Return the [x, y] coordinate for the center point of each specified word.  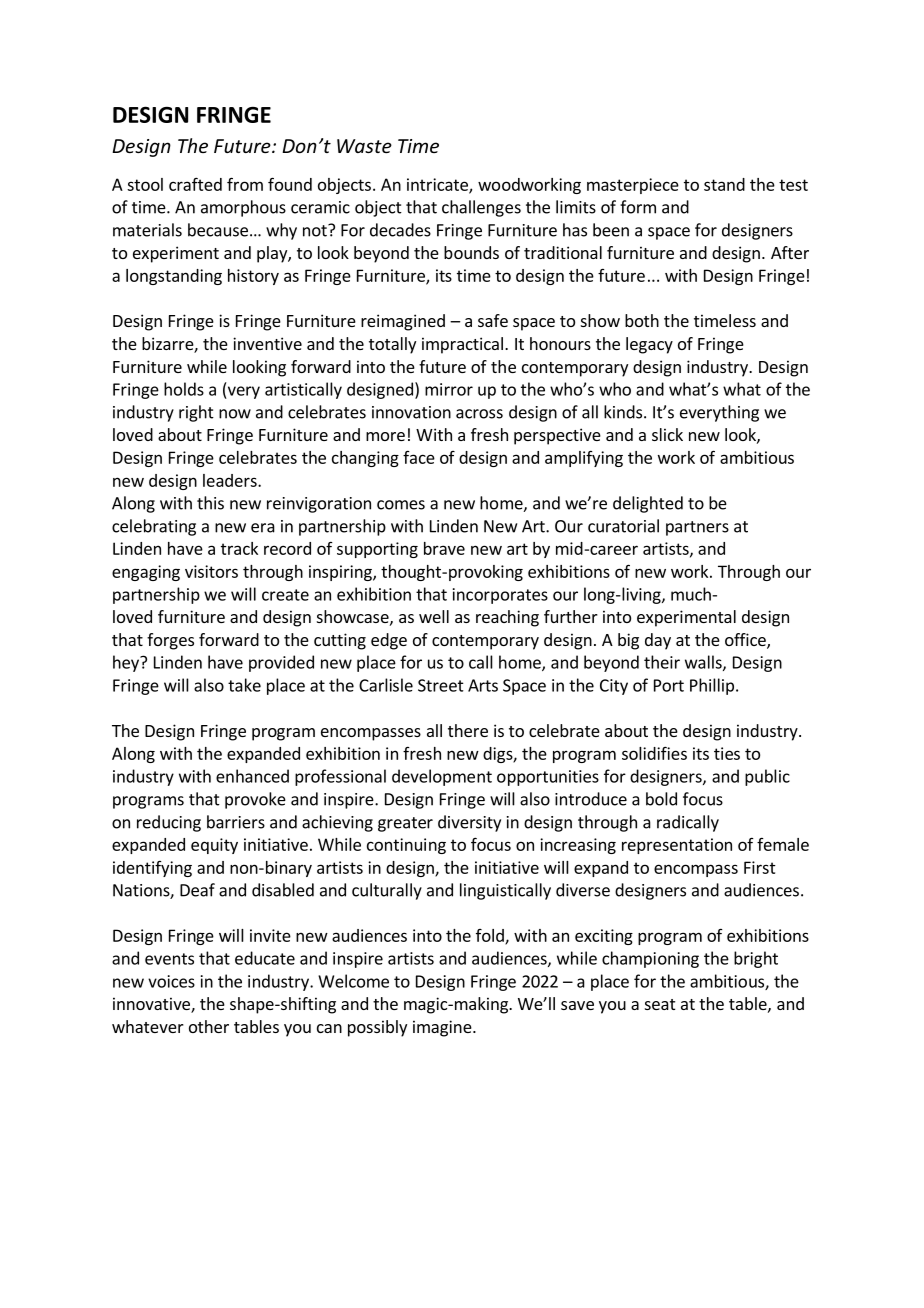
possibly [377, 1028]
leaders [231, 480]
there [468, 730]
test [793, 185]
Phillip [712, 686]
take [244, 685]
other [209, 1026]
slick [667, 434]
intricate [438, 185]
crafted [195, 184]
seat [660, 1004]
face [419, 457]
